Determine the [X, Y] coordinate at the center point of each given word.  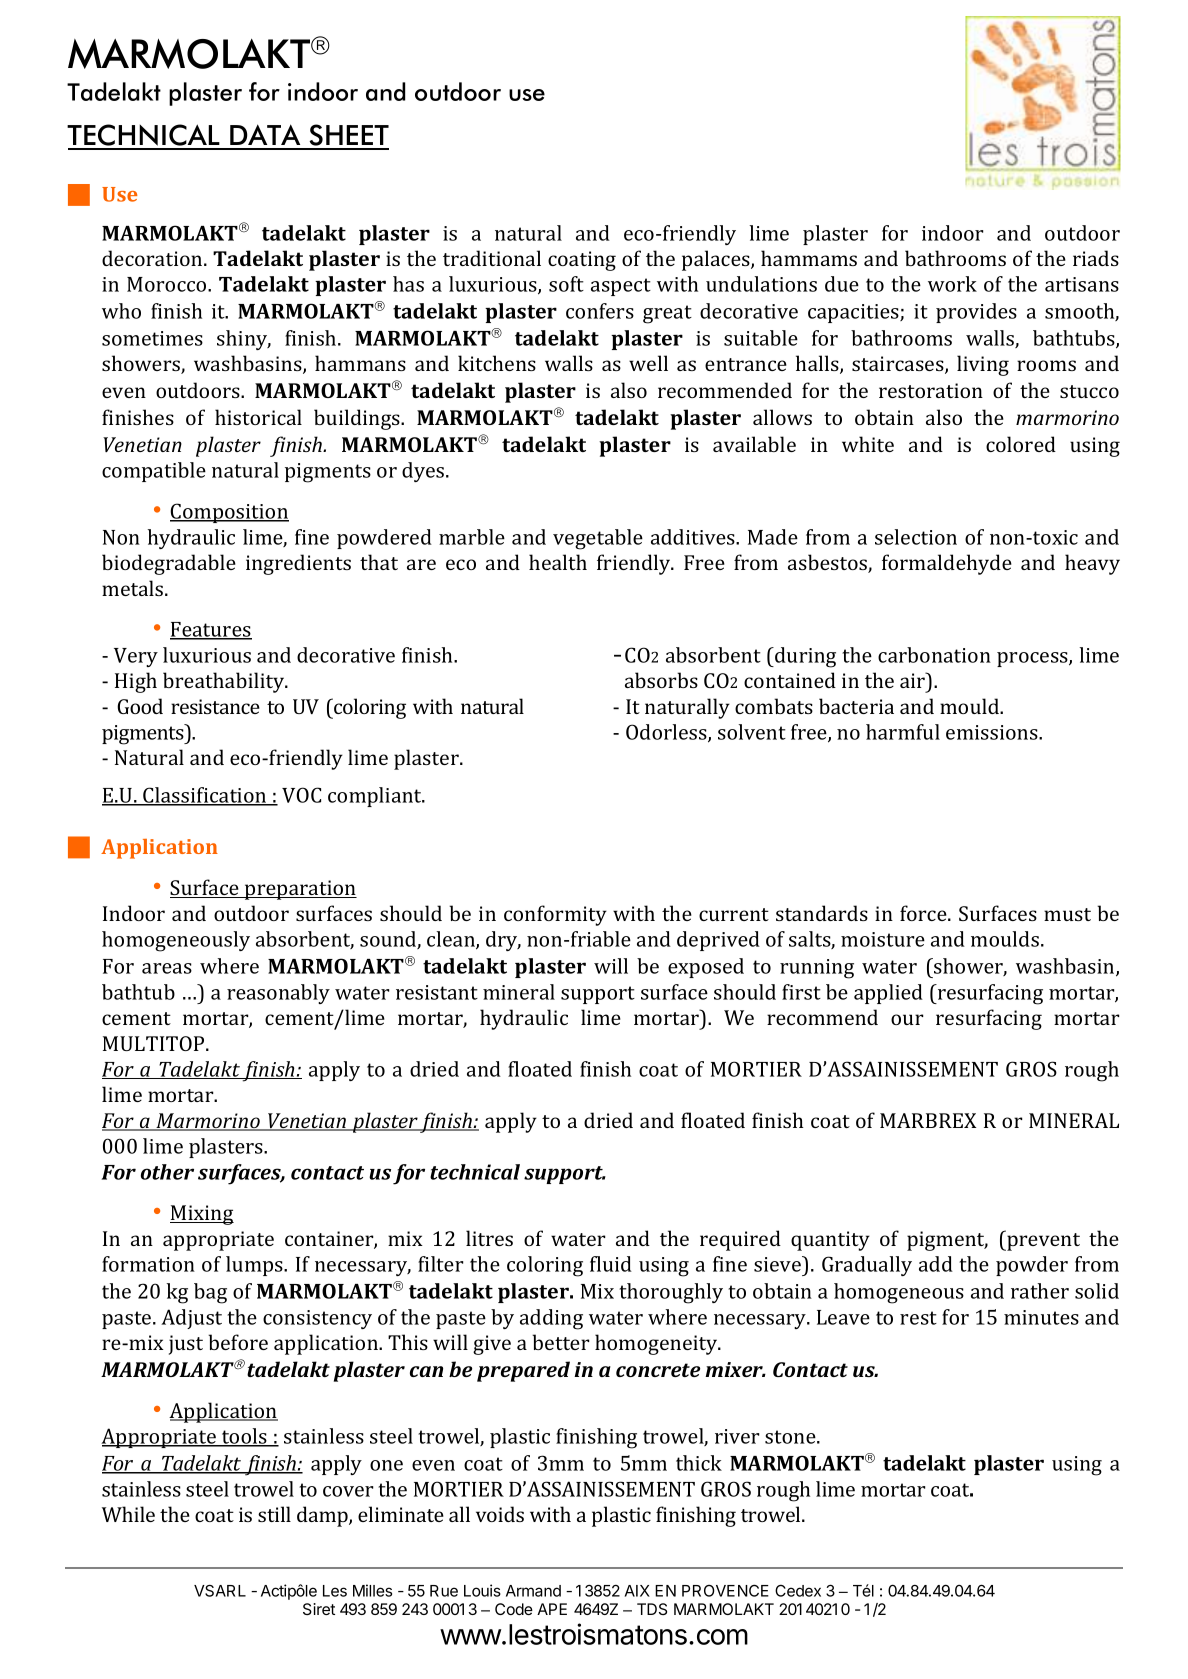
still [274, 1514]
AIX [637, 1591]
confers [600, 311]
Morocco [168, 284]
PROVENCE [725, 1590]
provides [976, 313]
